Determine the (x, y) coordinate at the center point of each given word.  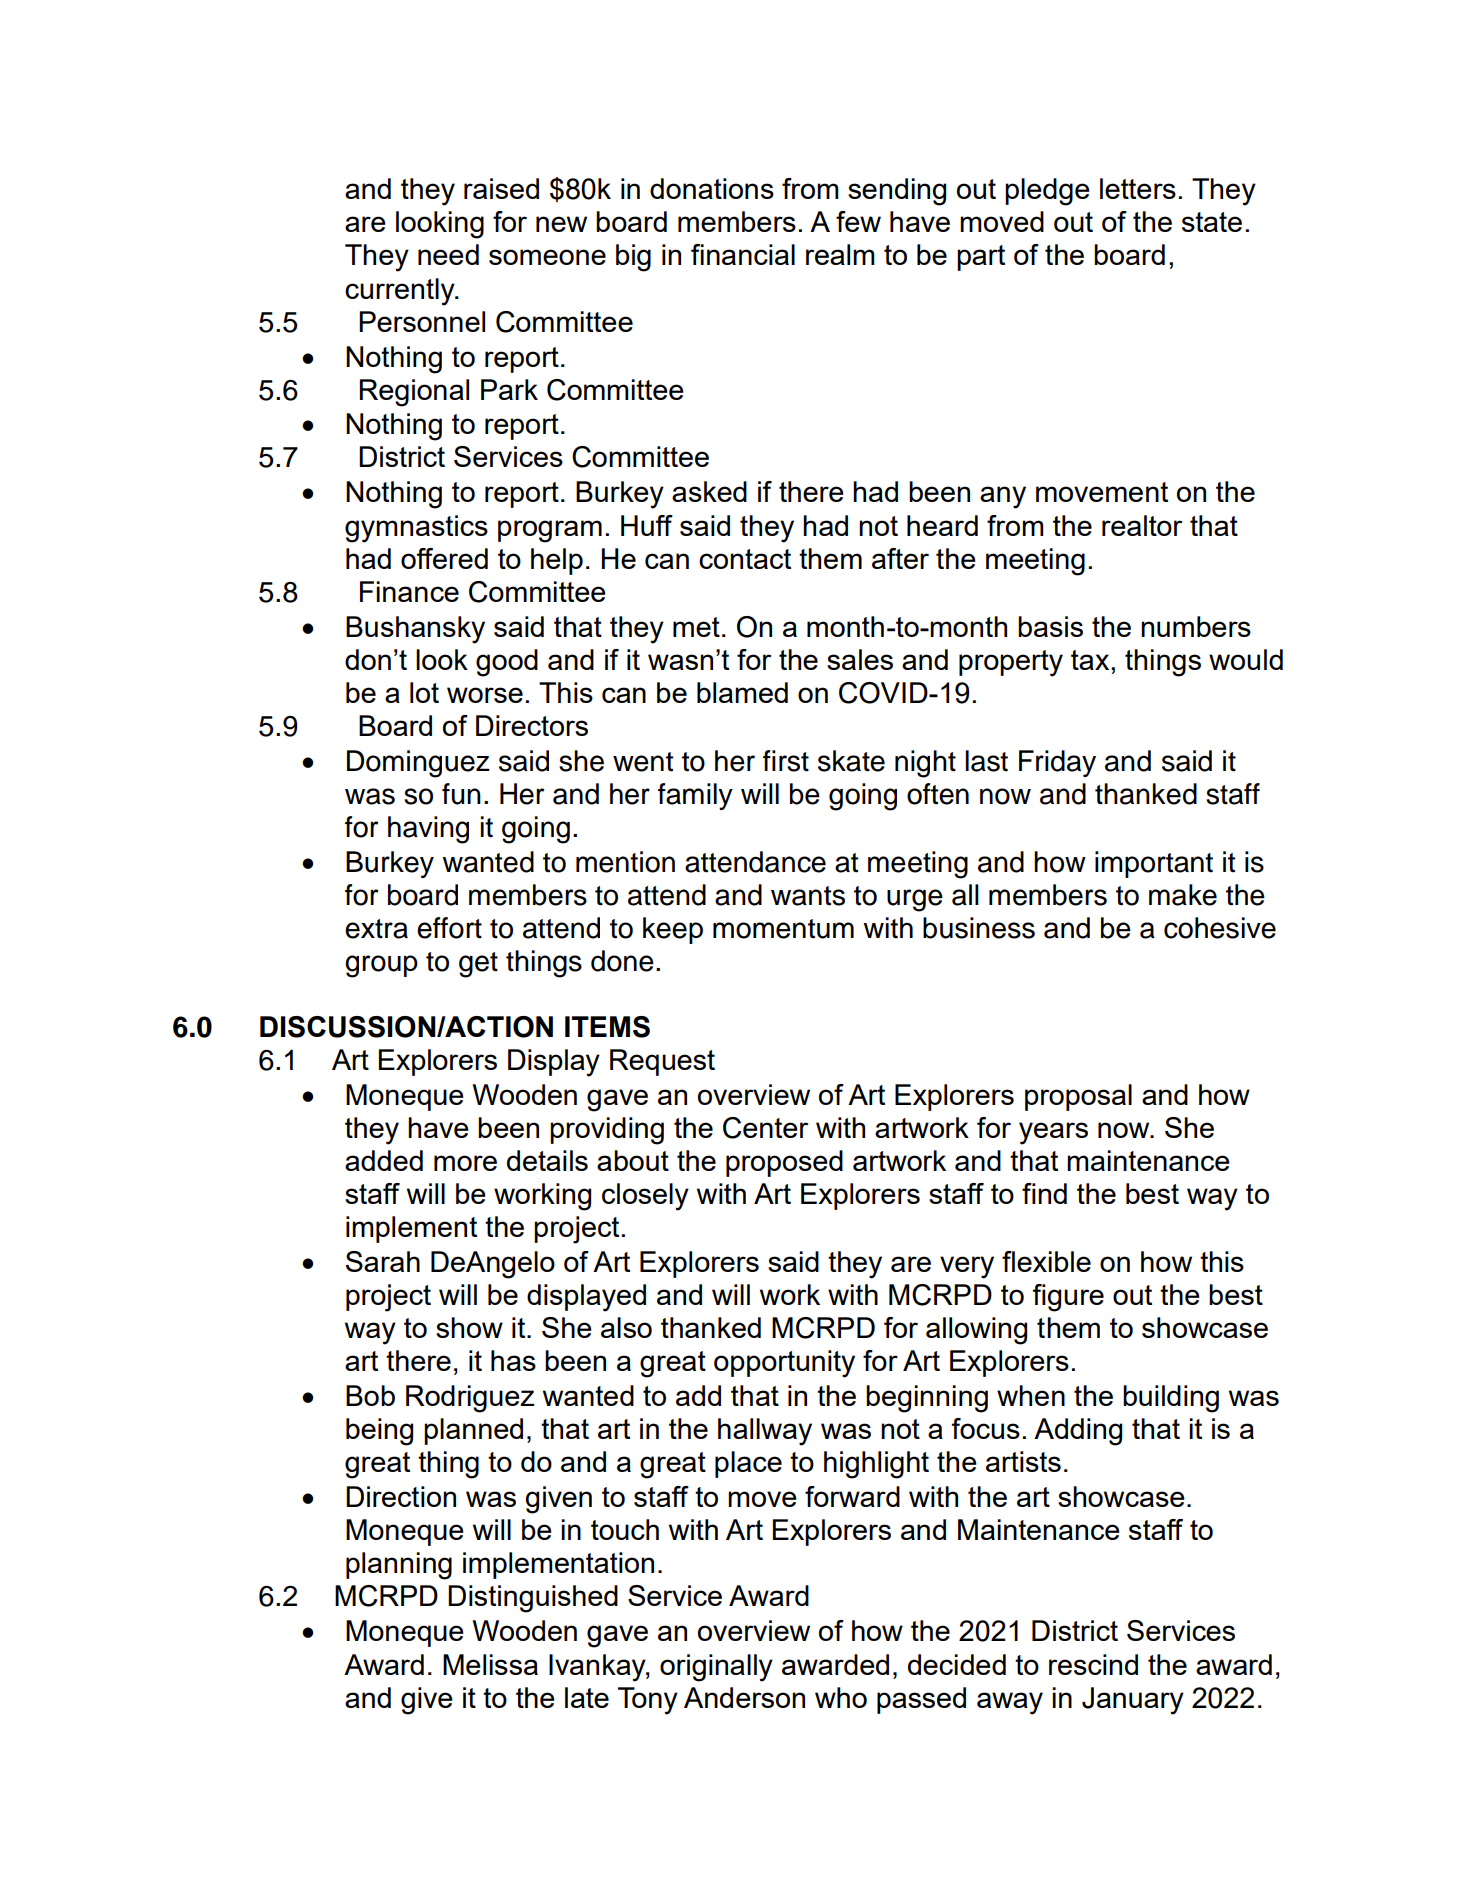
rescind (1093, 1664)
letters (1138, 188)
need (448, 254)
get (478, 965)
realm (840, 254)
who (841, 1697)
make (1183, 895)
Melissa (490, 1664)
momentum (783, 929)
